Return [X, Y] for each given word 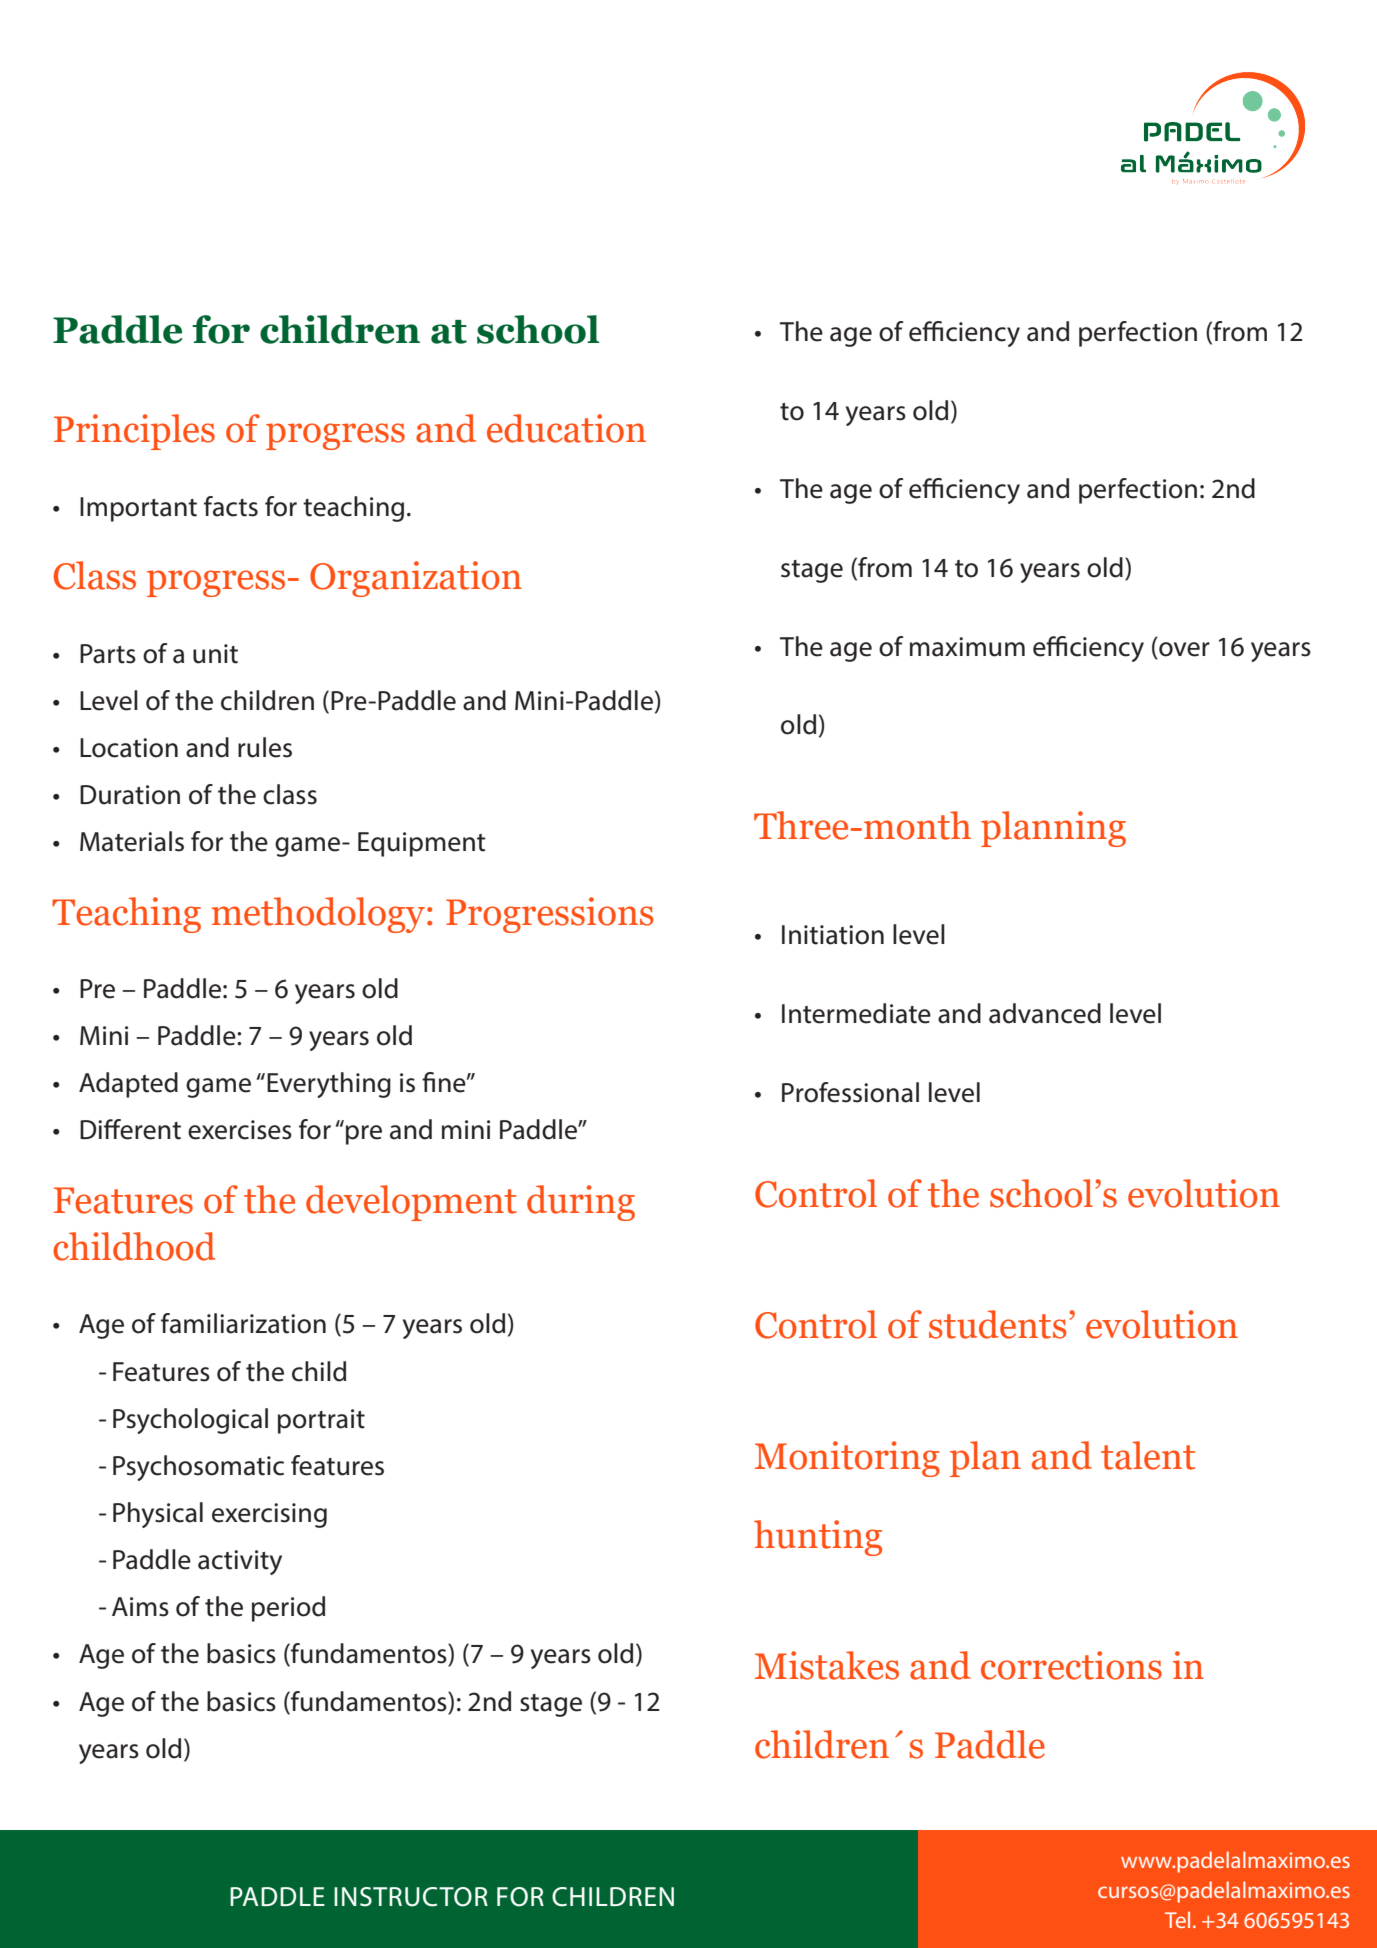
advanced [1045, 1013]
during [581, 1203]
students [997, 1324]
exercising [269, 1515]
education [566, 428]
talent [1148, 1455]
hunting [818, 1538]
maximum [967, 647]
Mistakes [827, 1665]
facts [231, 506]
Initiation [833, 935]
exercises [240, 1130]
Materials [132, 841]
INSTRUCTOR [411, 1897]
